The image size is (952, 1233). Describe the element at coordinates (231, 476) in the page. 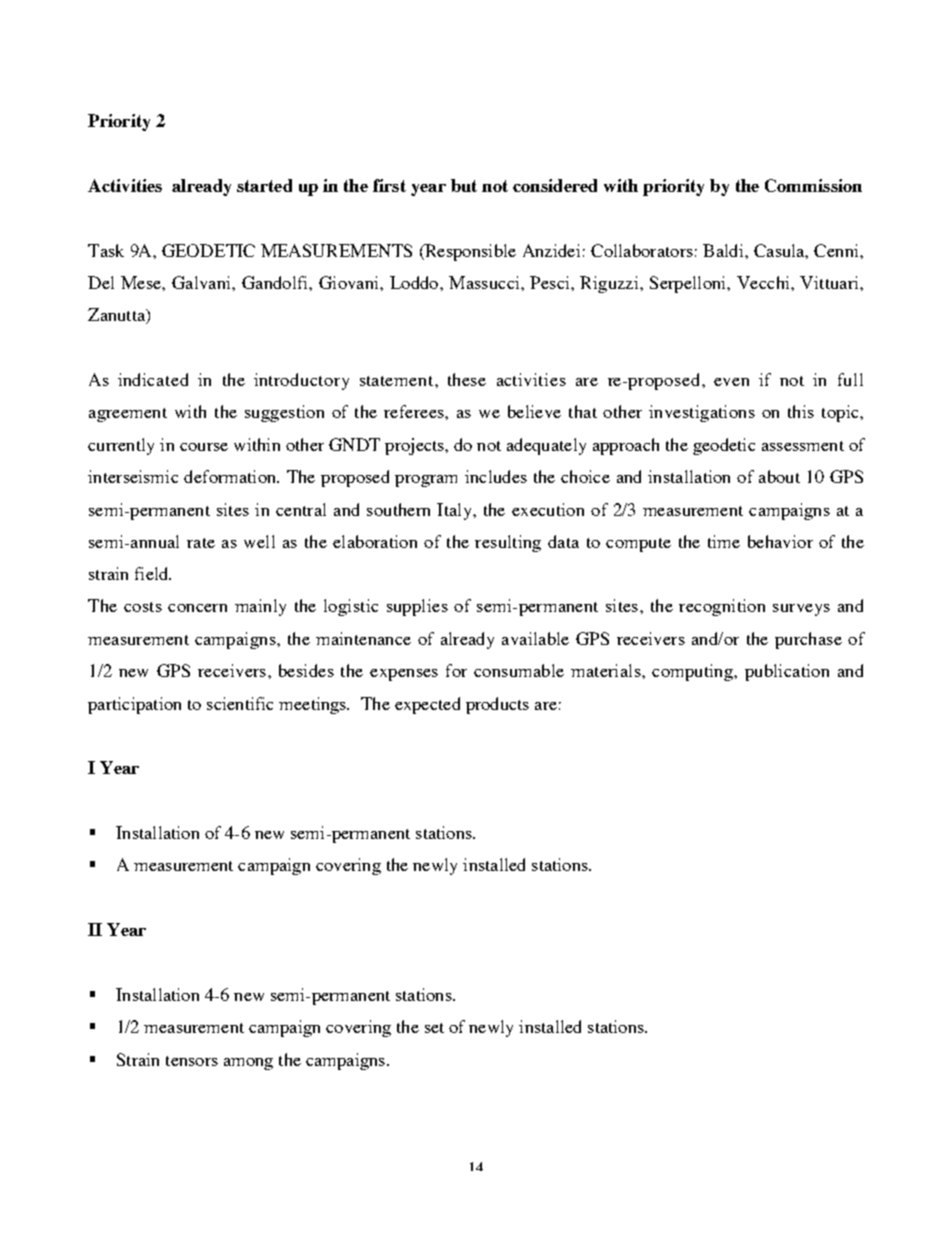

I see `deformation` at that location.
